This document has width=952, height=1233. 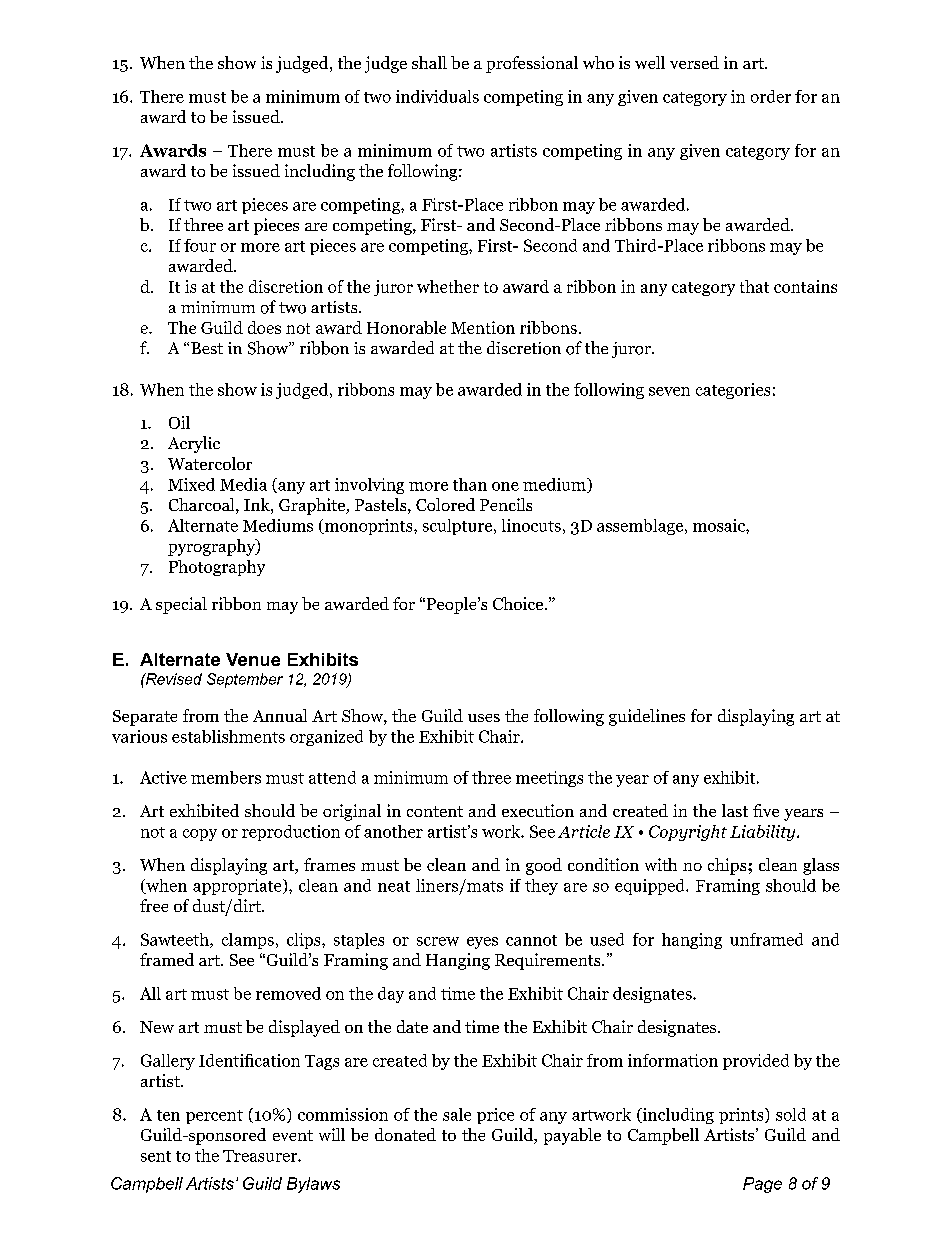 What do you see at coordinates (210, 463) in the document?
I see `Watercolor` at bounding box center [210, 463].
